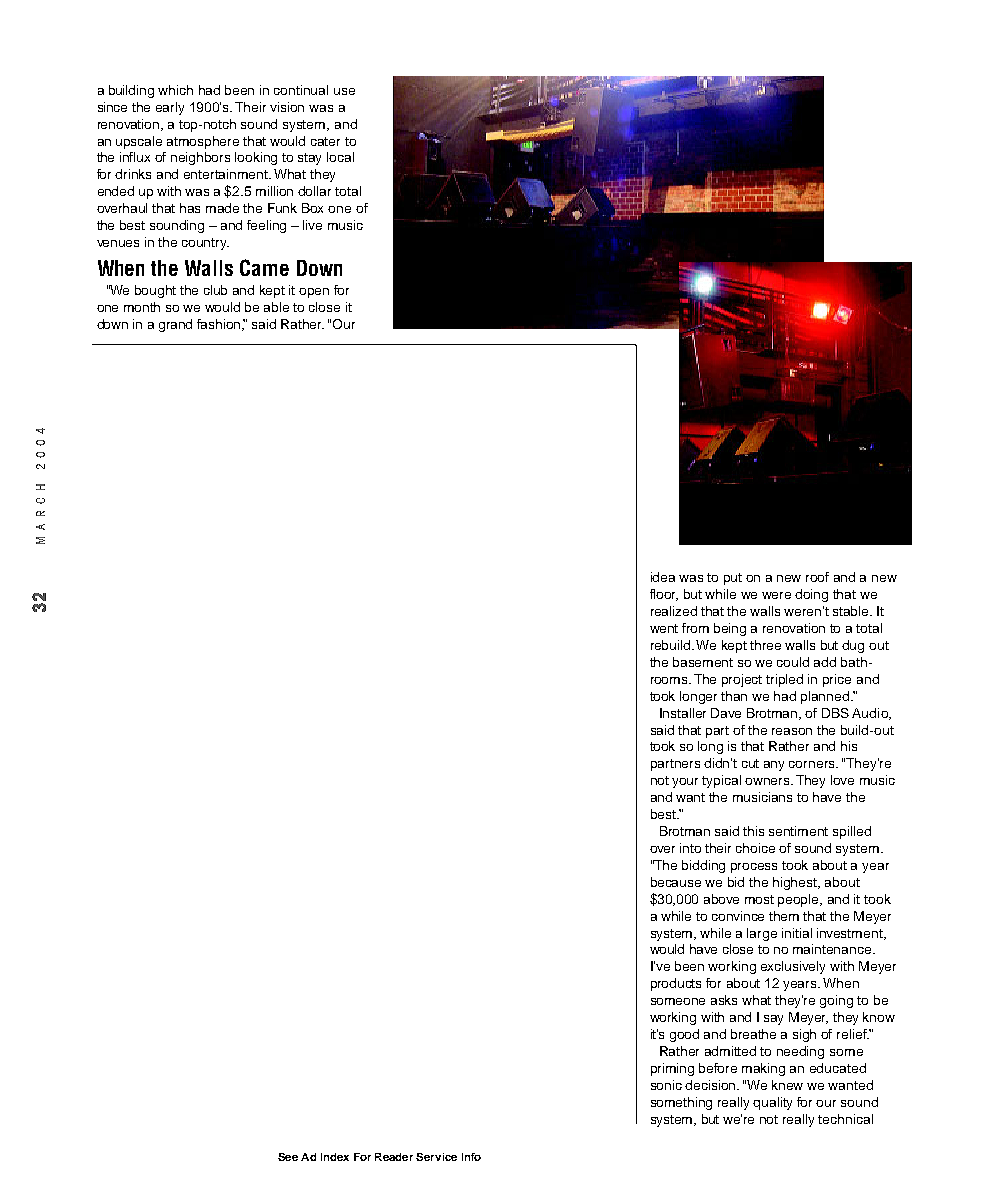 This document has height=1204, width=996. Describe the element at coordinates (471, 1157) in the document. I see `Info` at that location.
